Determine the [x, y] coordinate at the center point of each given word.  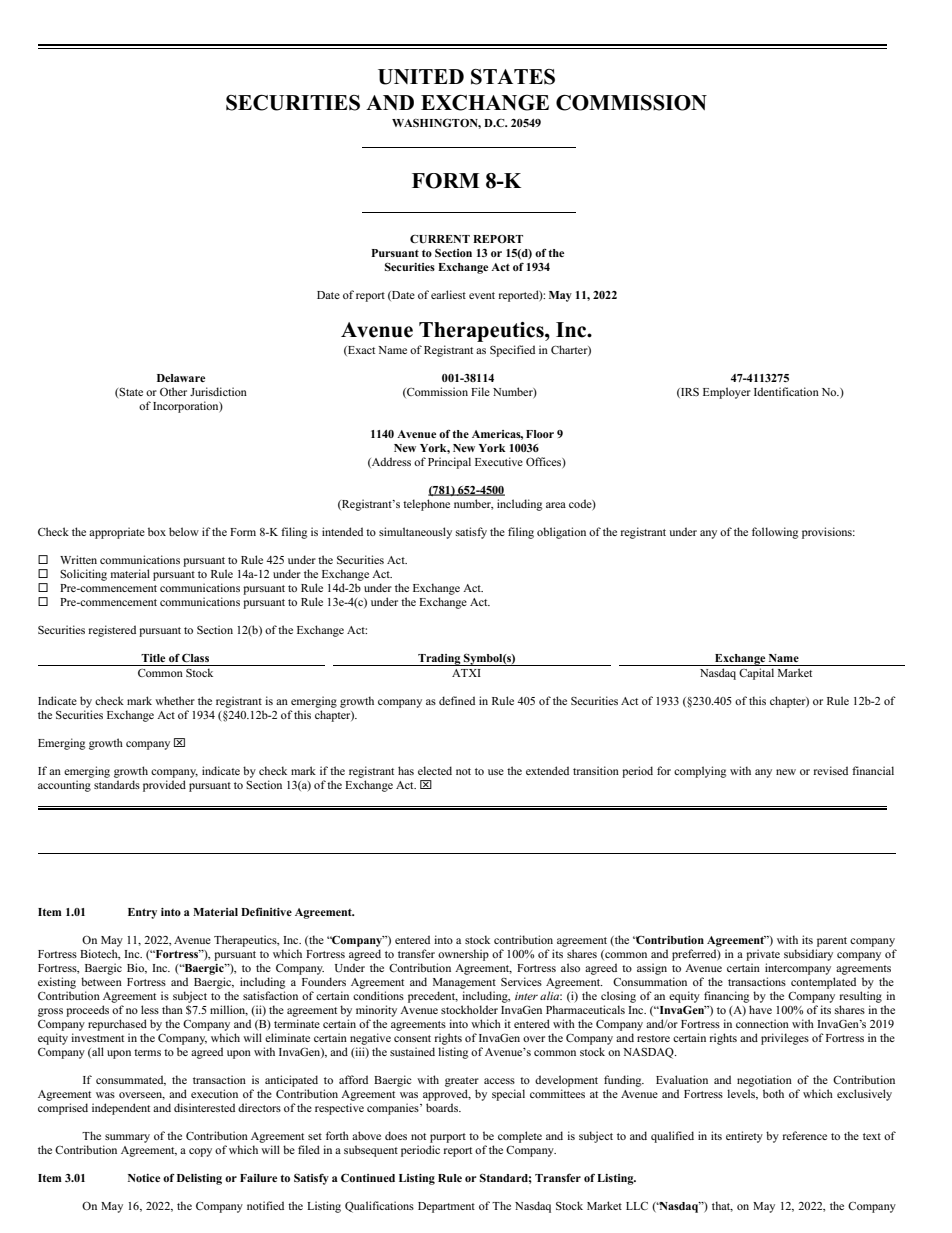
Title [153, 658]
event [482, 295]
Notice [144, 1178]
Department [446, 1207]
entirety [744, 1137]
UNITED [421, 77]
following [775, 533]
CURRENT [440, 239]
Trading [439, 660]
